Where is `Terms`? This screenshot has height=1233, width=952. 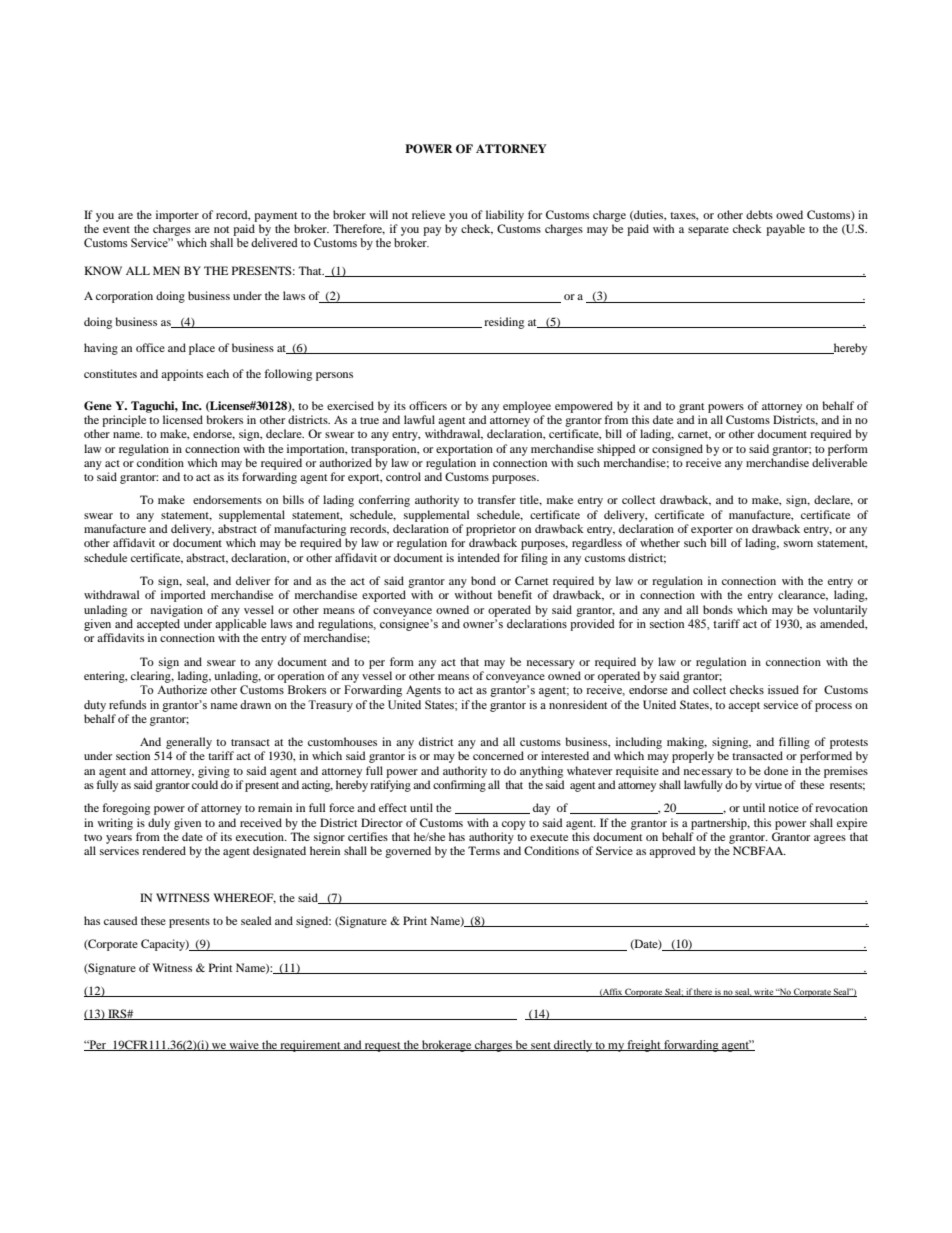
Terms is located at coordinates (484, 850).
